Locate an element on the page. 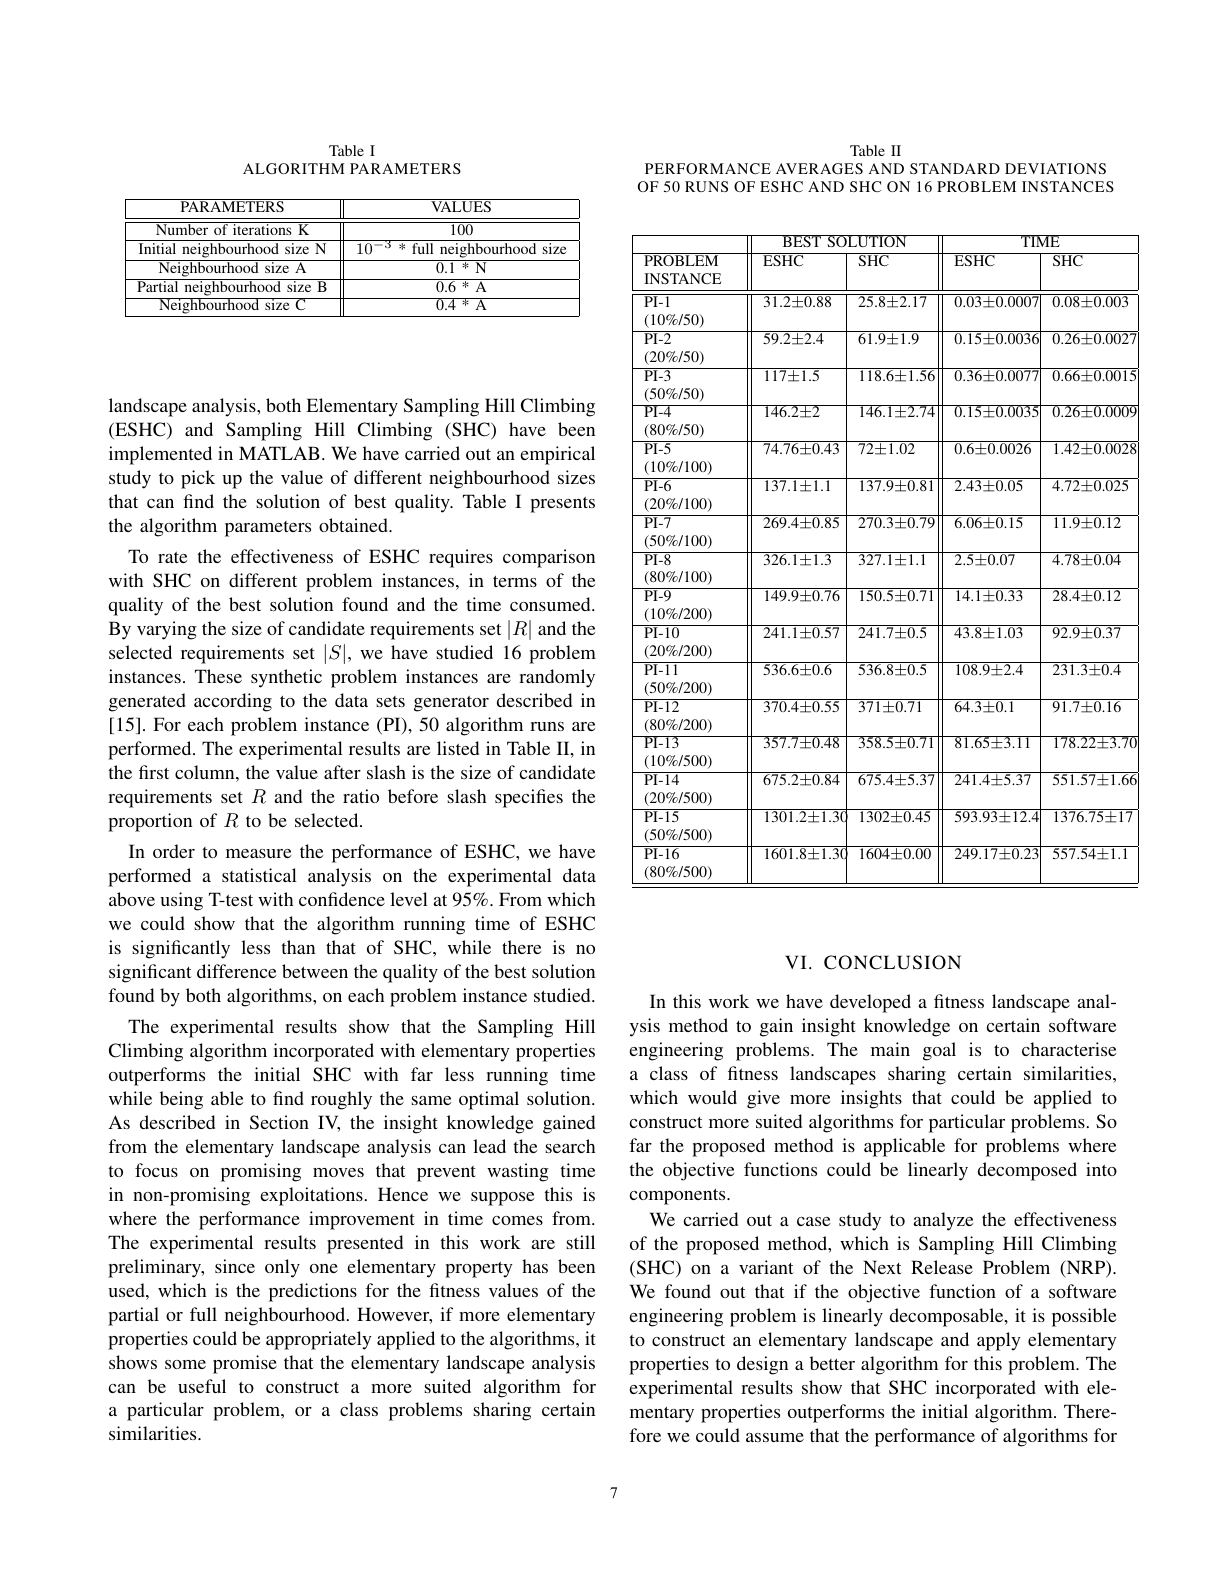  search is located at coordinates (570, 1146).
